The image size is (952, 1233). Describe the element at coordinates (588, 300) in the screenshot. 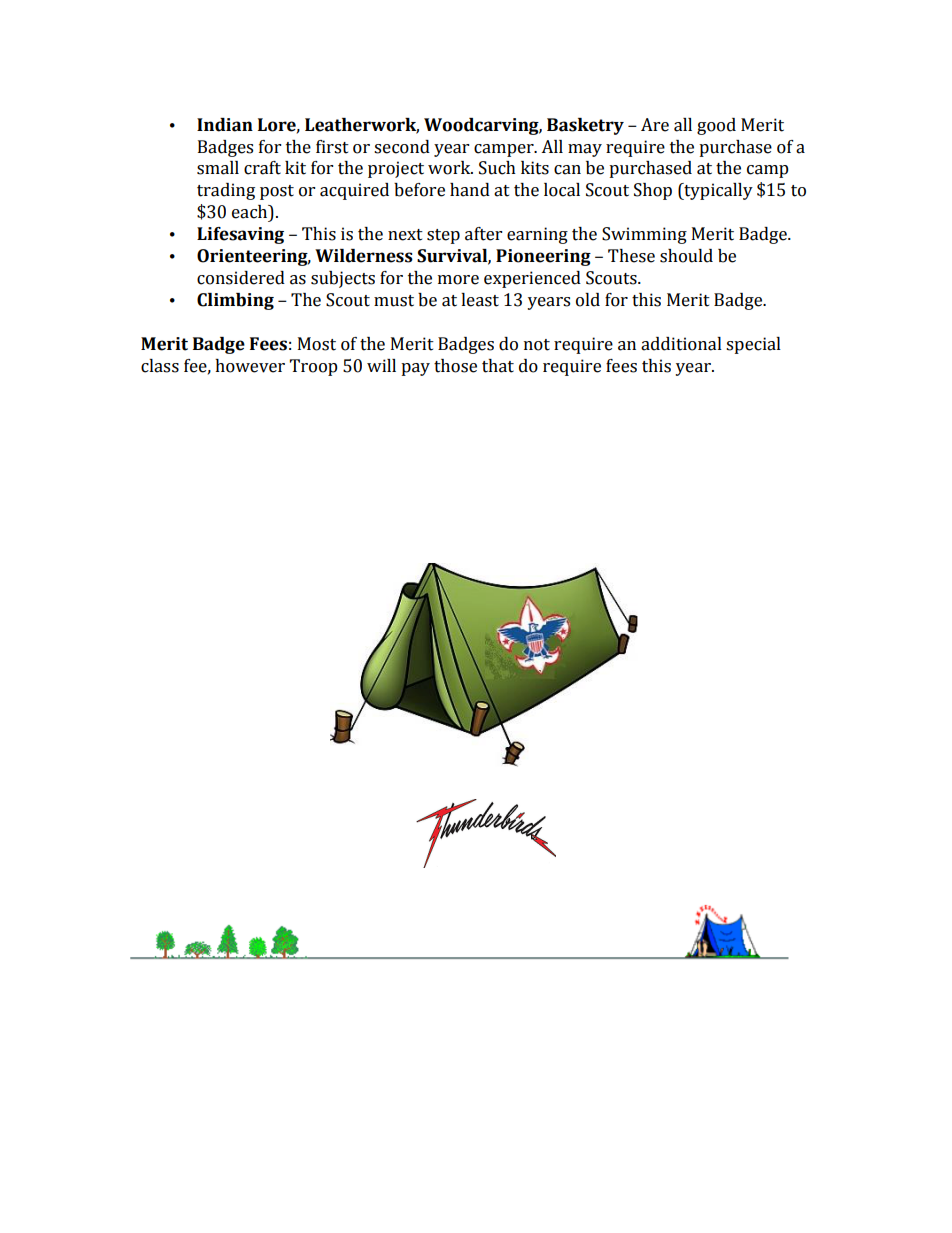

I see `old` at that location.
